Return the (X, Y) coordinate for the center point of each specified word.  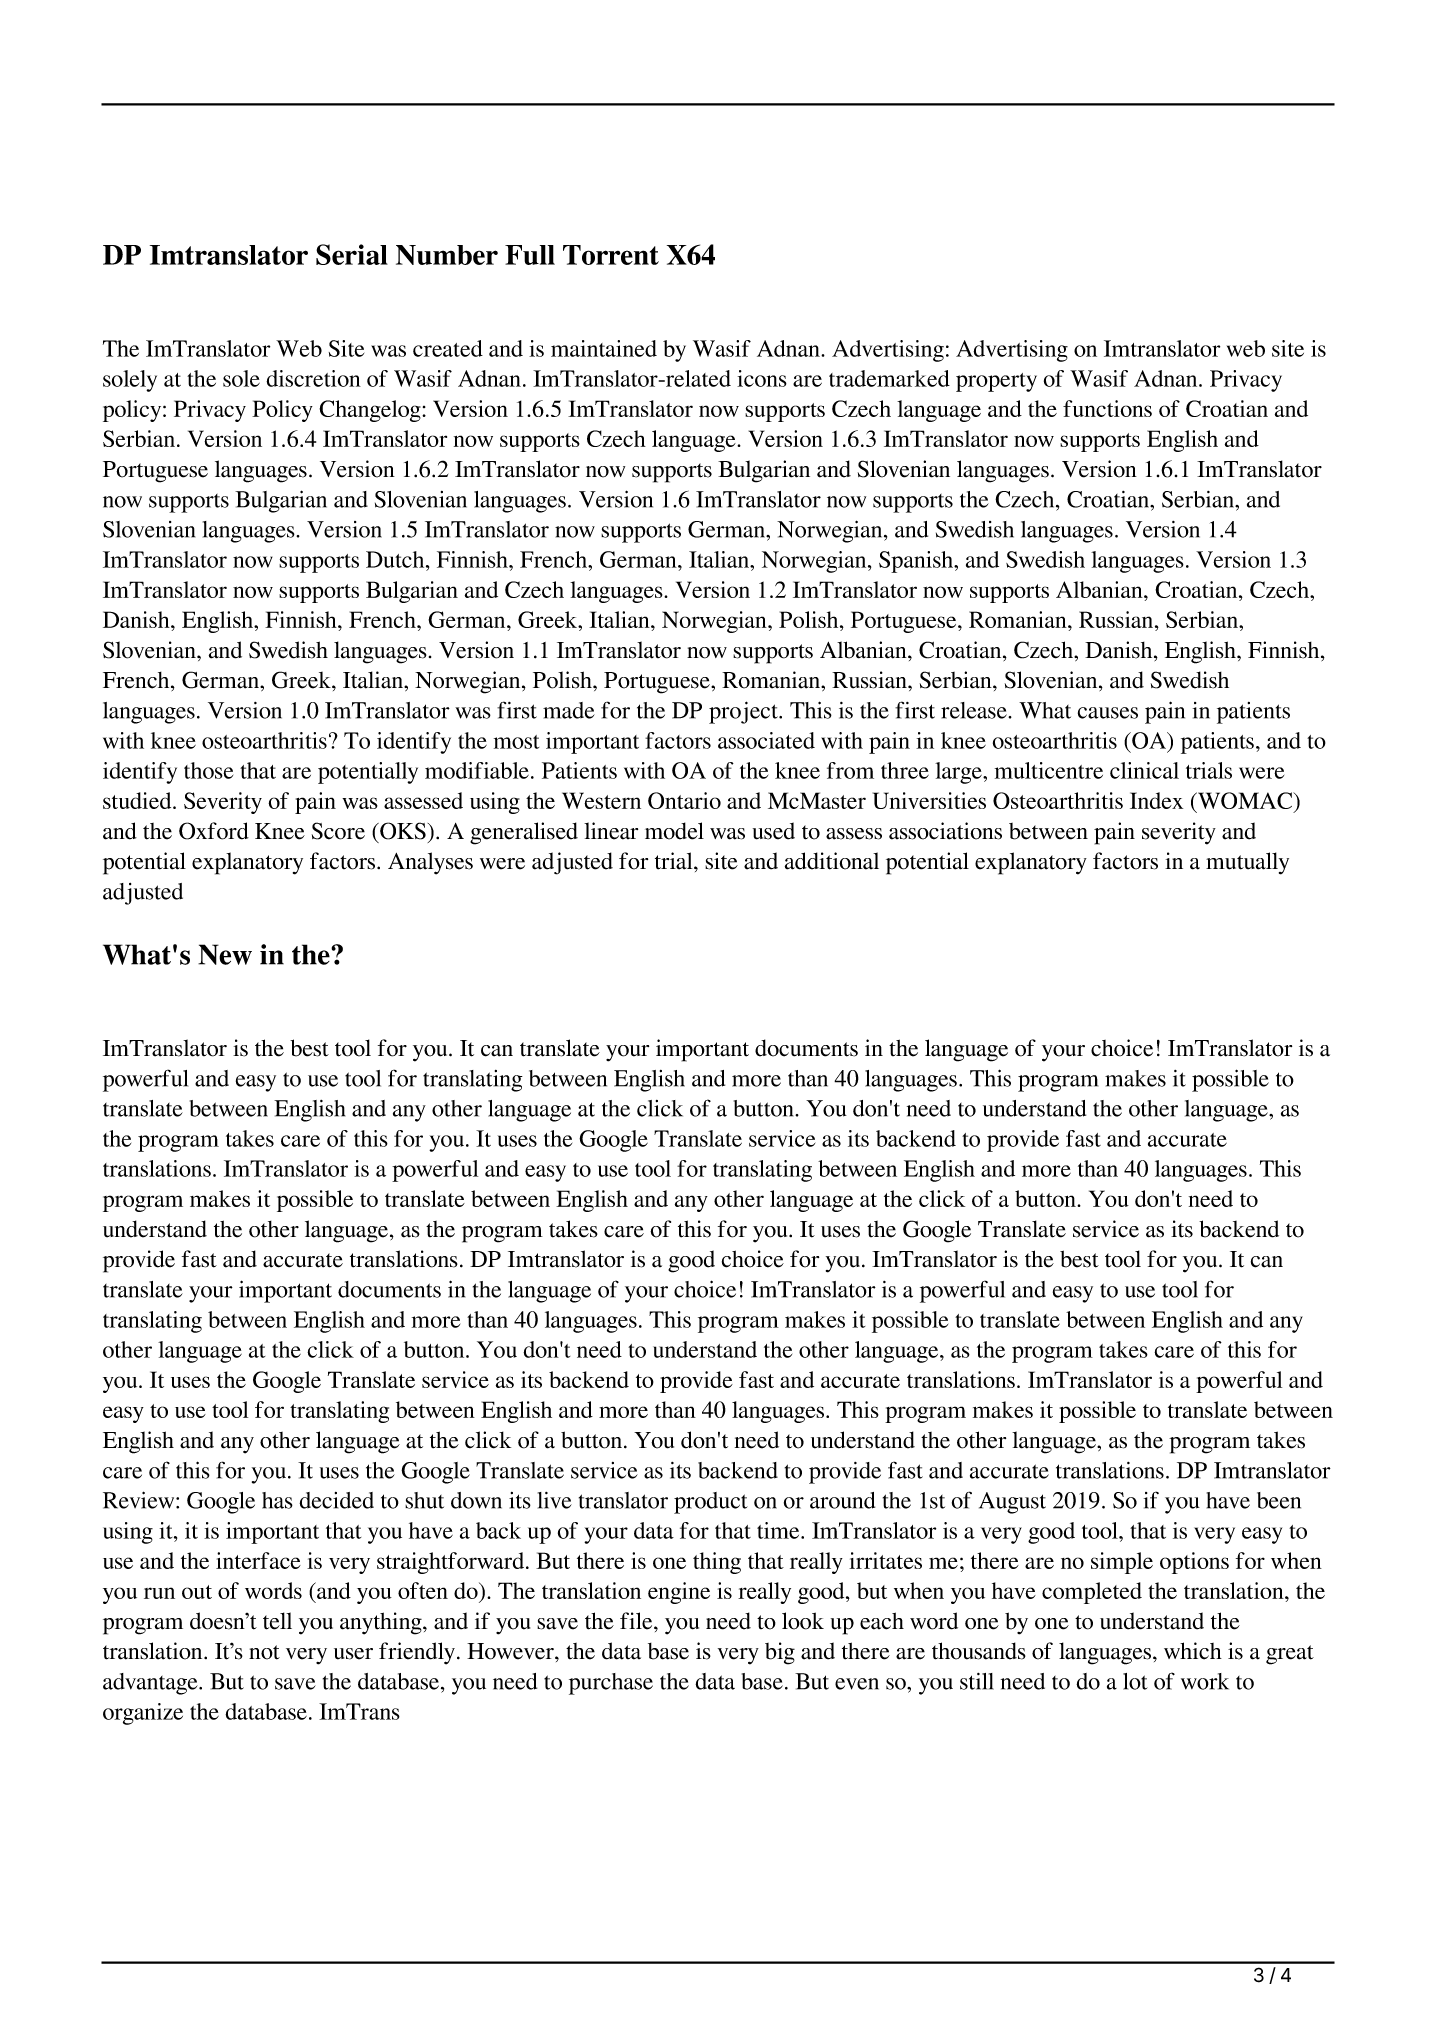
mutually (1247, 863)
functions (1107, 408)
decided (336, 1500)
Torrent (611, 255)
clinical (1144, 770)
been (1279, 1500)
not (264, 1652)
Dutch (396, 559)
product (711, 1503)
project (744, 712)
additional (832, 861)
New (225, 954)
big (780, 1653)
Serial (352, 254)
